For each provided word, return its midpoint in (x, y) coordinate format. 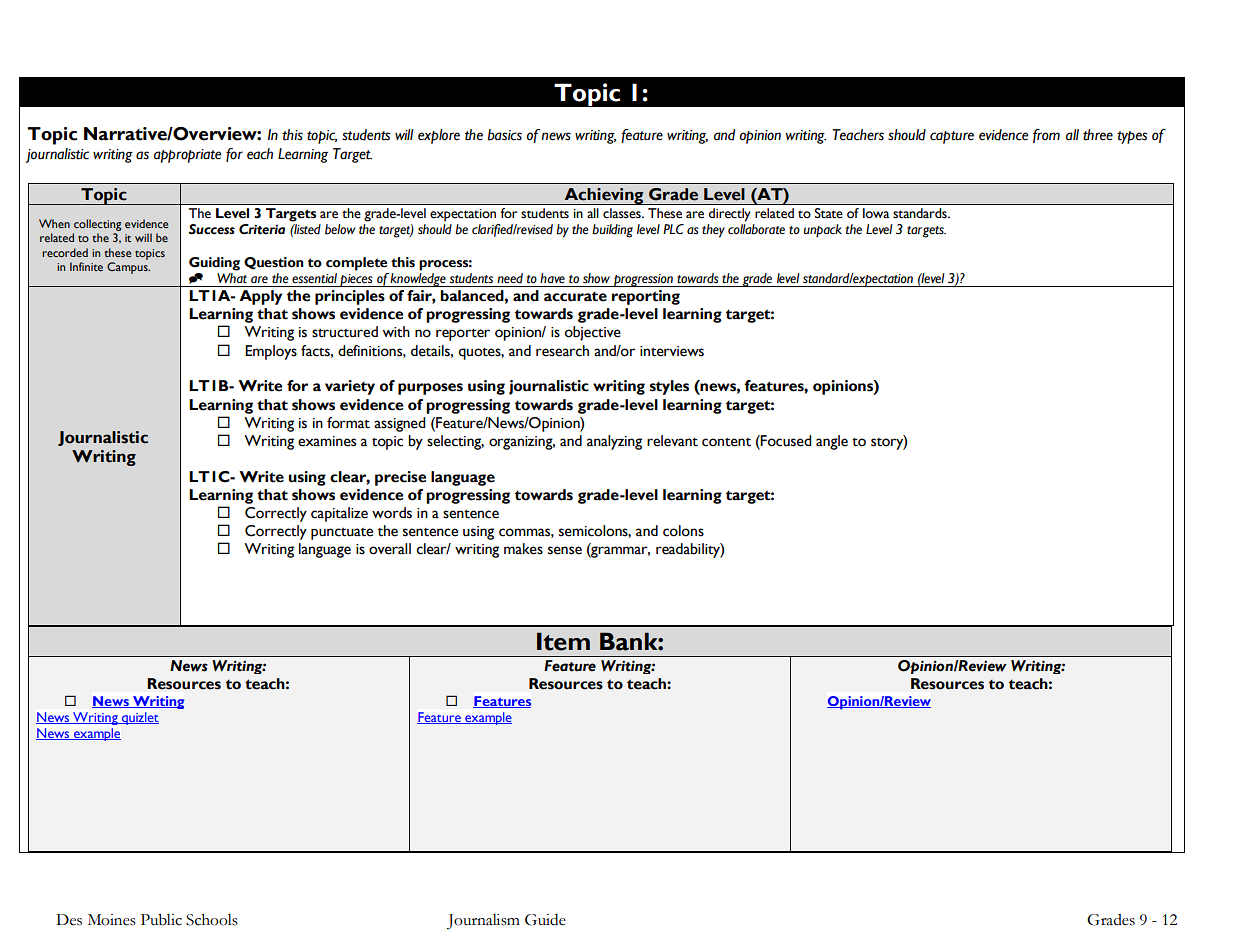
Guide (545, 920)
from (1046, 136)
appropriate (187, 156)
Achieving (604, 196)
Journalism (483, 922)
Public (161, 920)
